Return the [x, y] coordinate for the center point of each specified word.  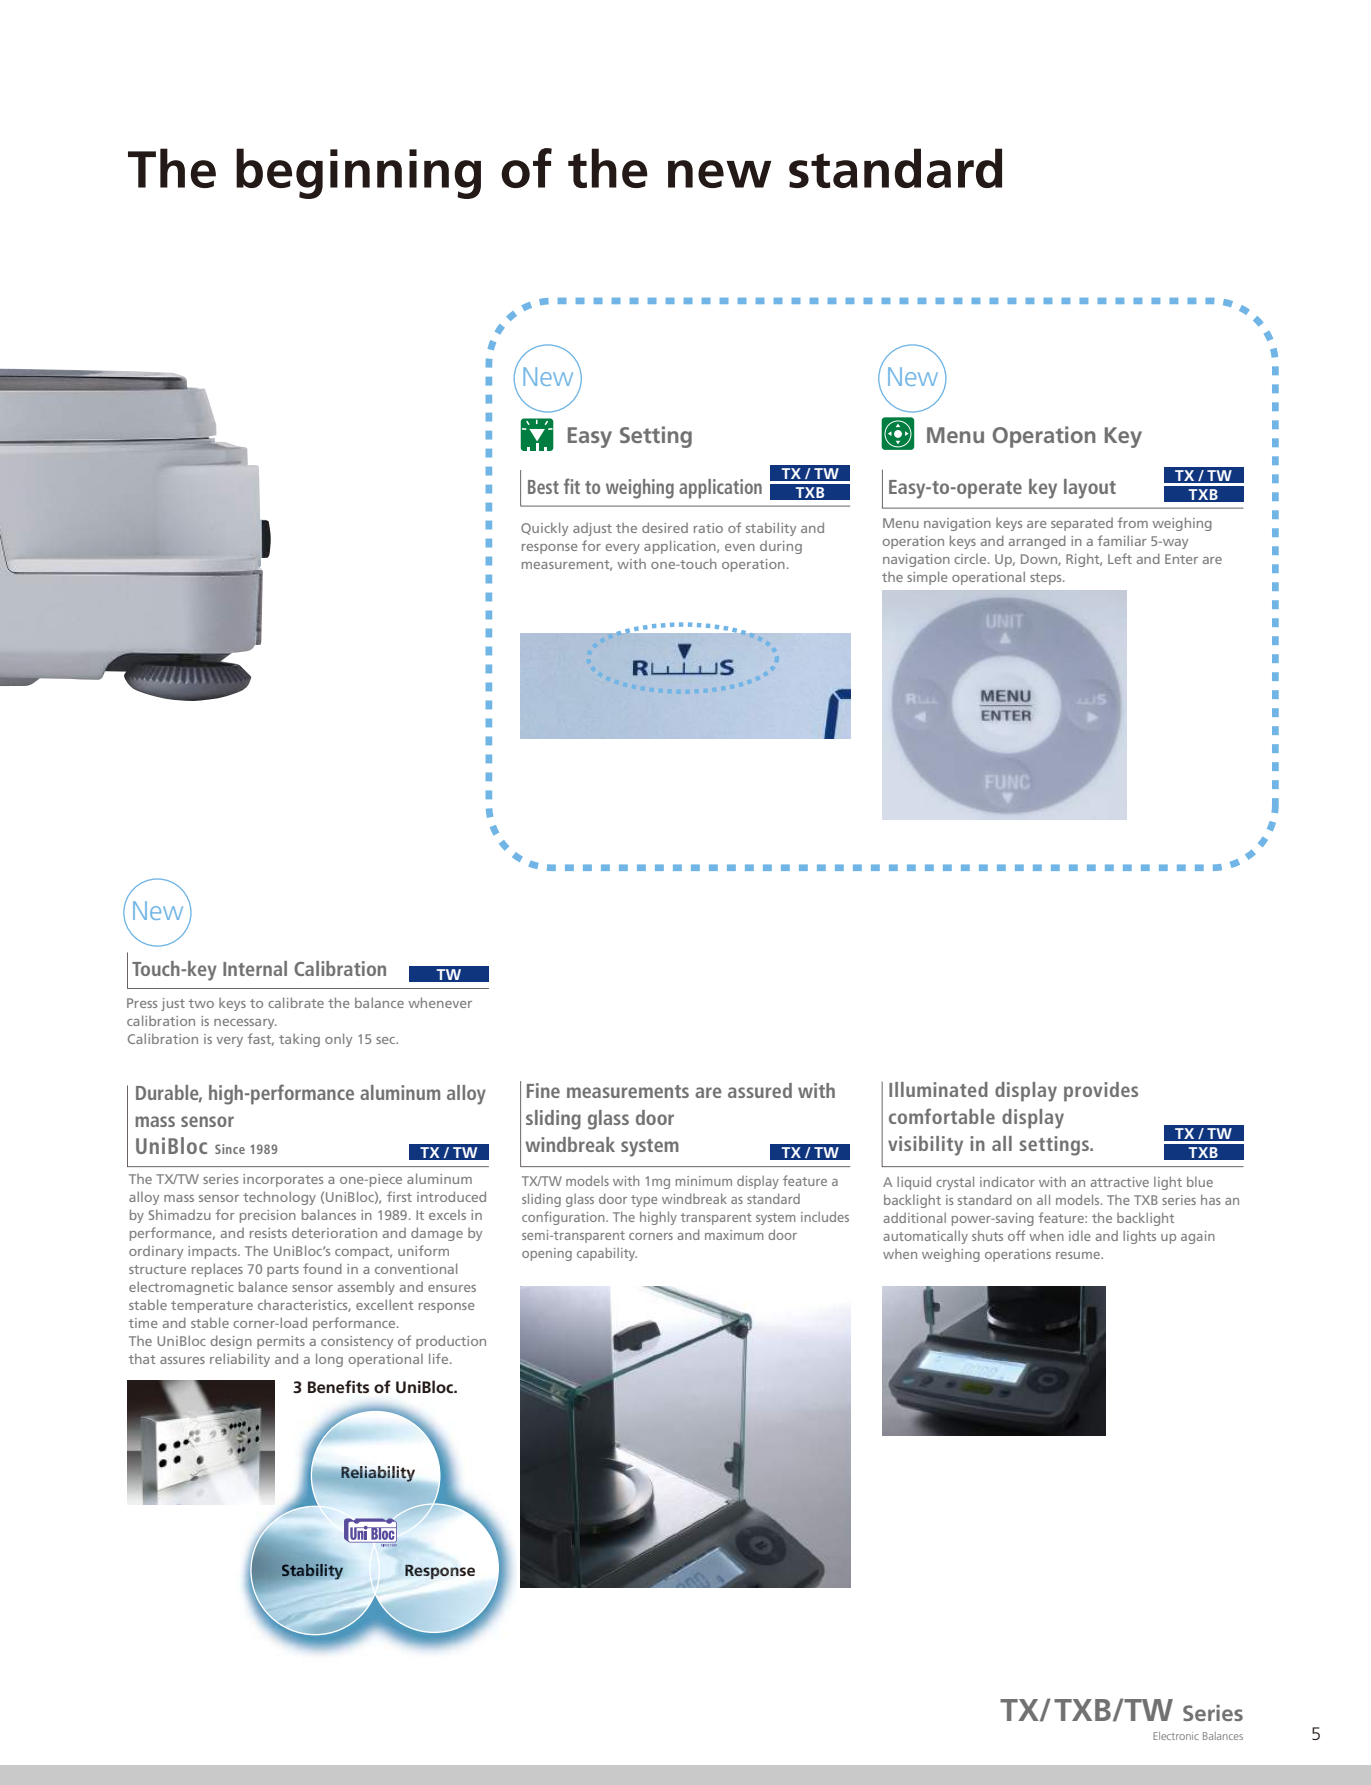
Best [543, 487]
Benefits [338, 1386]
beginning [358, 173]
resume [1079, 1255]
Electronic [1176, 1736]
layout [1090, 489]
